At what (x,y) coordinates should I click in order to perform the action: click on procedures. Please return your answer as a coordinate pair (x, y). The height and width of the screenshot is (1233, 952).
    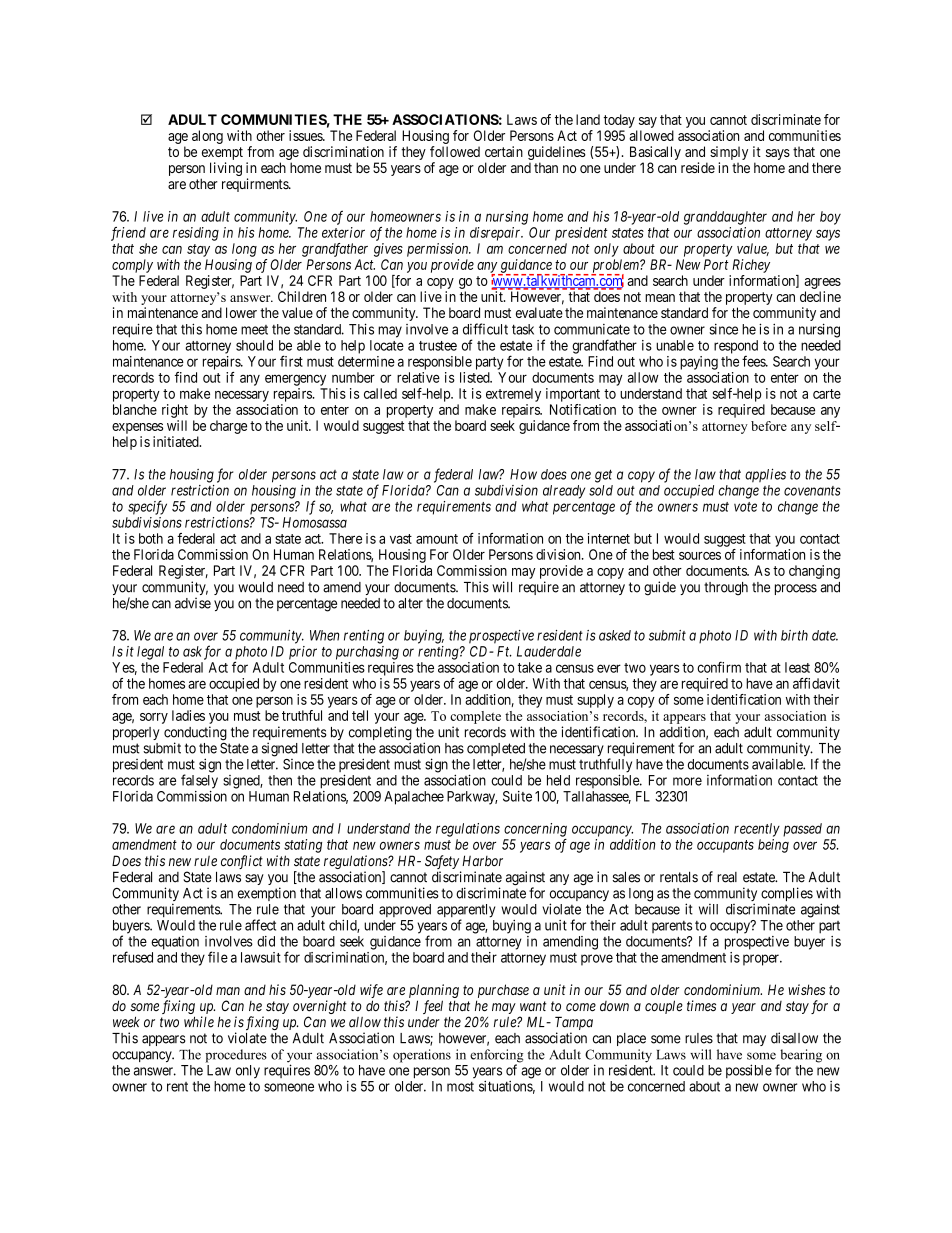
    Looking at the image, I should click on (236, 1056).
